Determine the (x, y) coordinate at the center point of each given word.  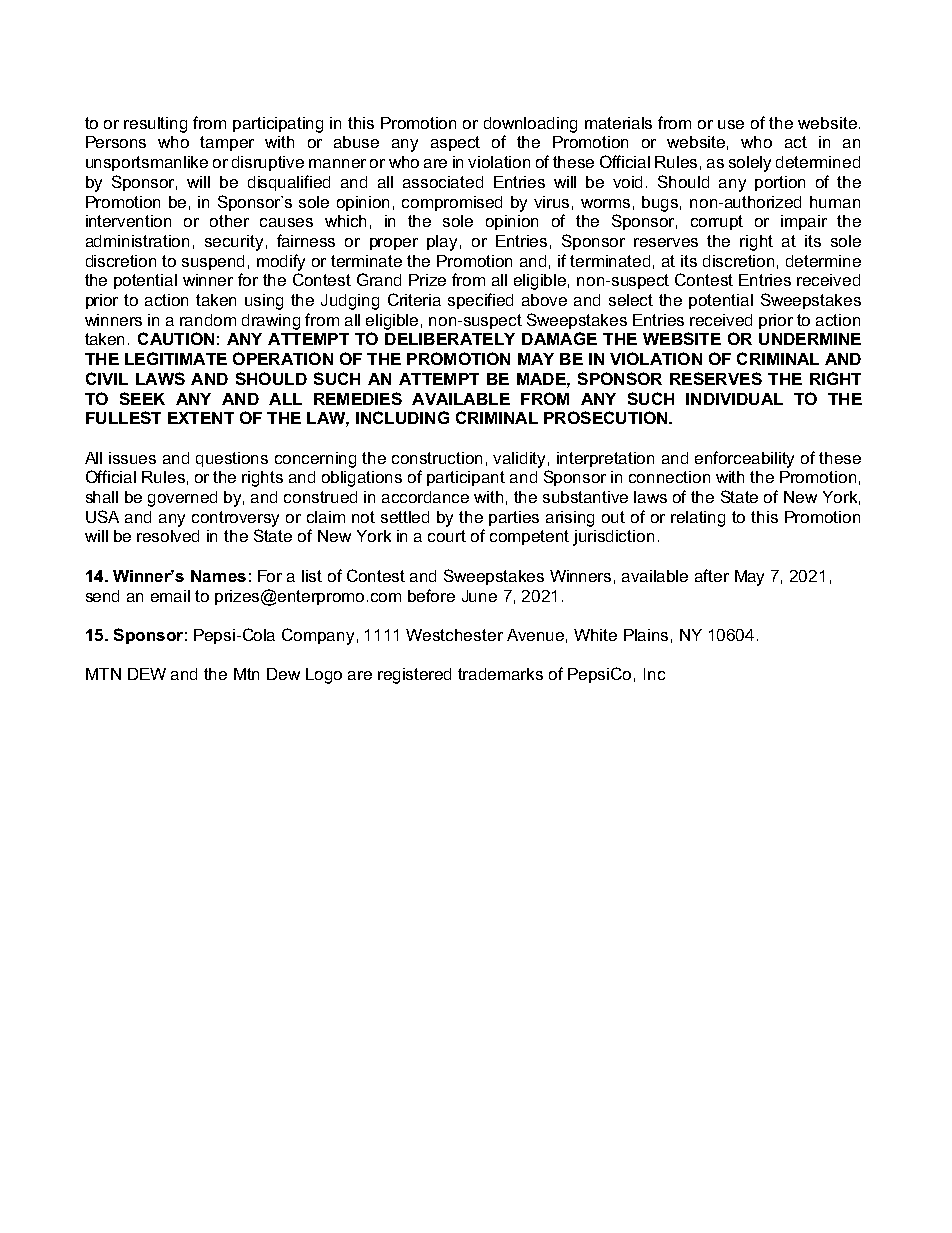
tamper (227, 143)
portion (780, 183)
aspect (455, 143)
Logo (324, 676)
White (595, 635)
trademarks (500, 674)
